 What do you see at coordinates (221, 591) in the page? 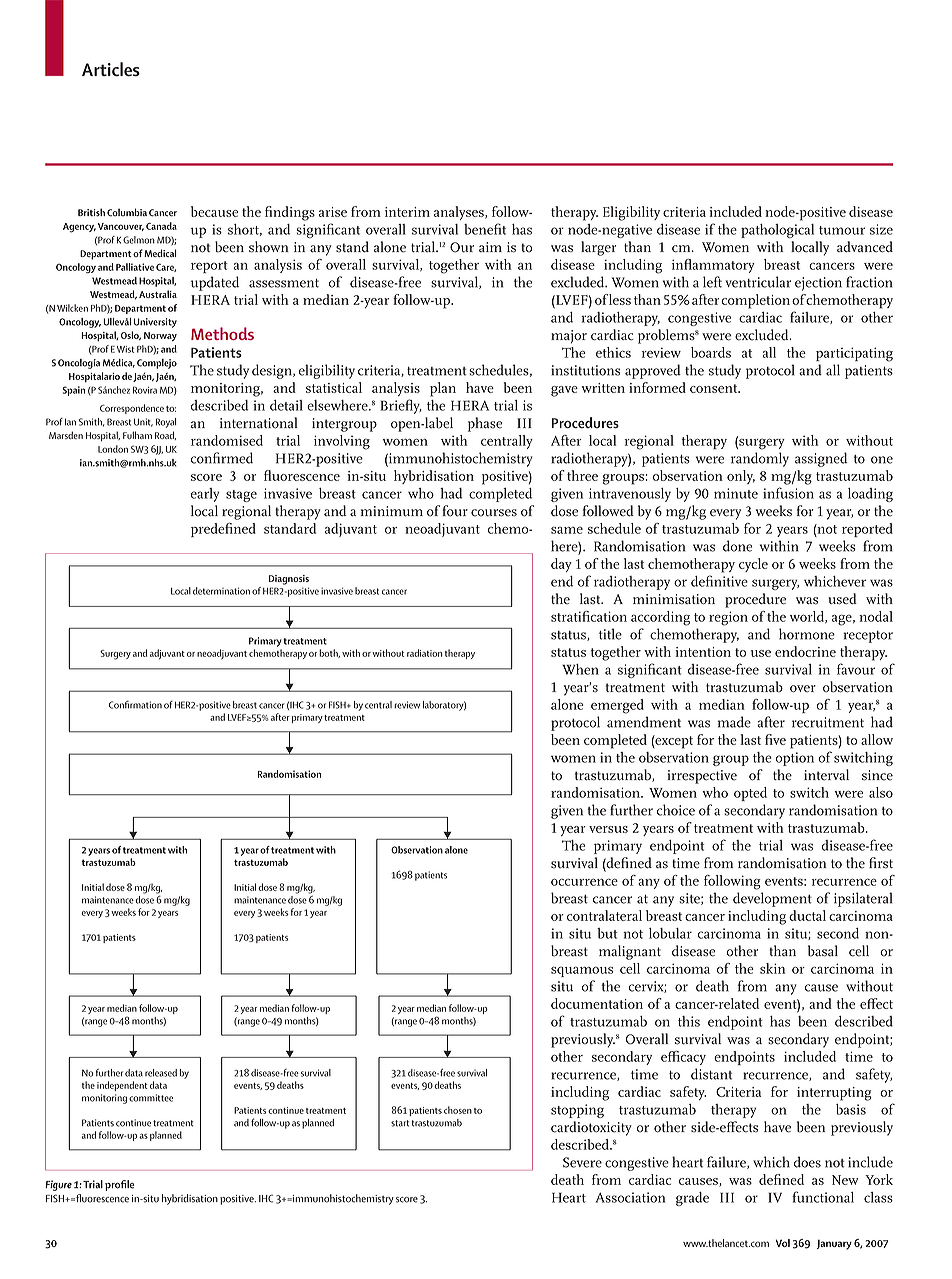
I see `determination` at bounding box center [221, 591].
